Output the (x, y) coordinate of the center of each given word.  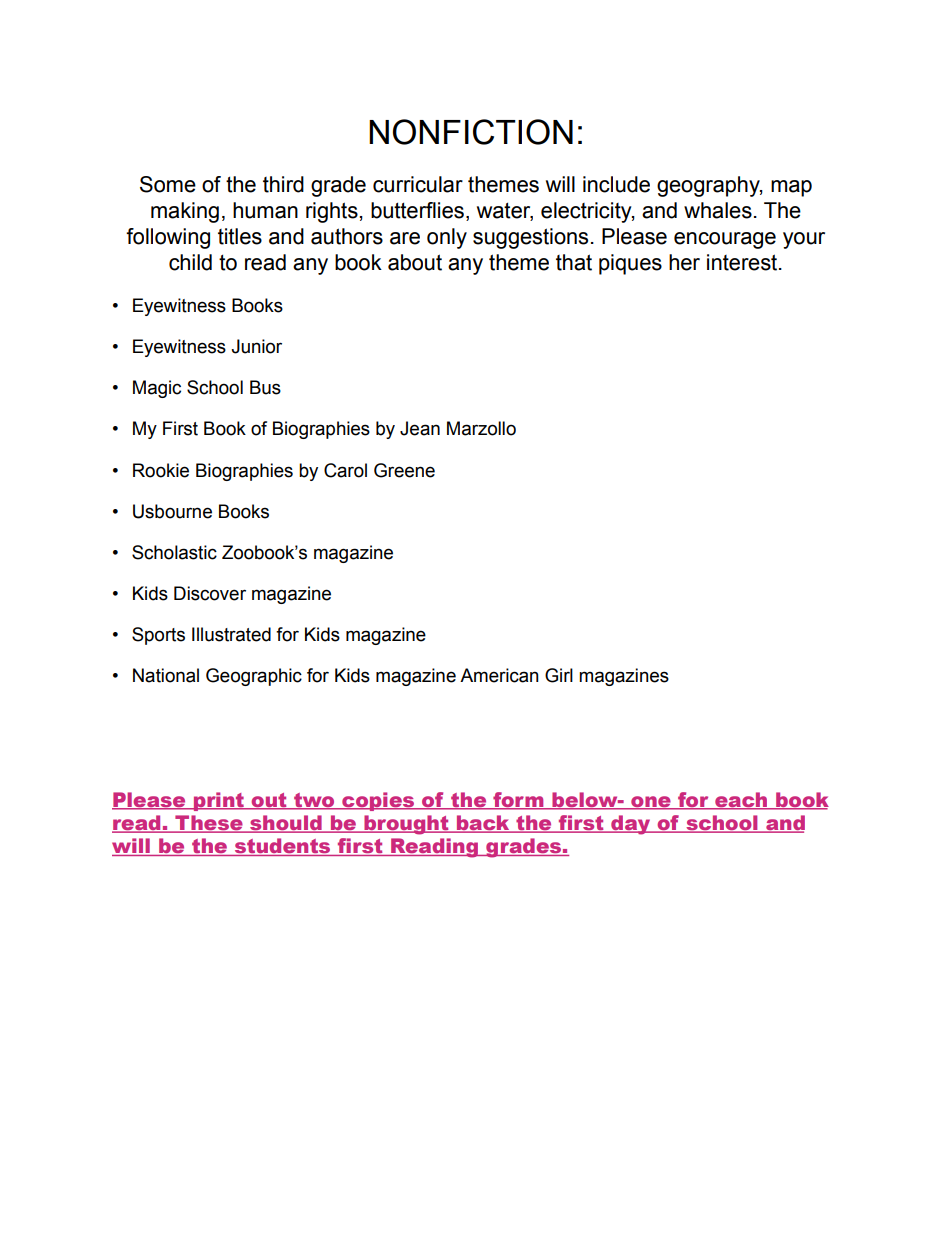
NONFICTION (471, 132)
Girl (559, 675)
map (791, 188)
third (283, 184)
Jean (420, 428)
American (499, 675)
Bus (265, 387)
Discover (210, 593)
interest (743, 262)
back (483, 823)
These (209, 823)
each (741, 801)
